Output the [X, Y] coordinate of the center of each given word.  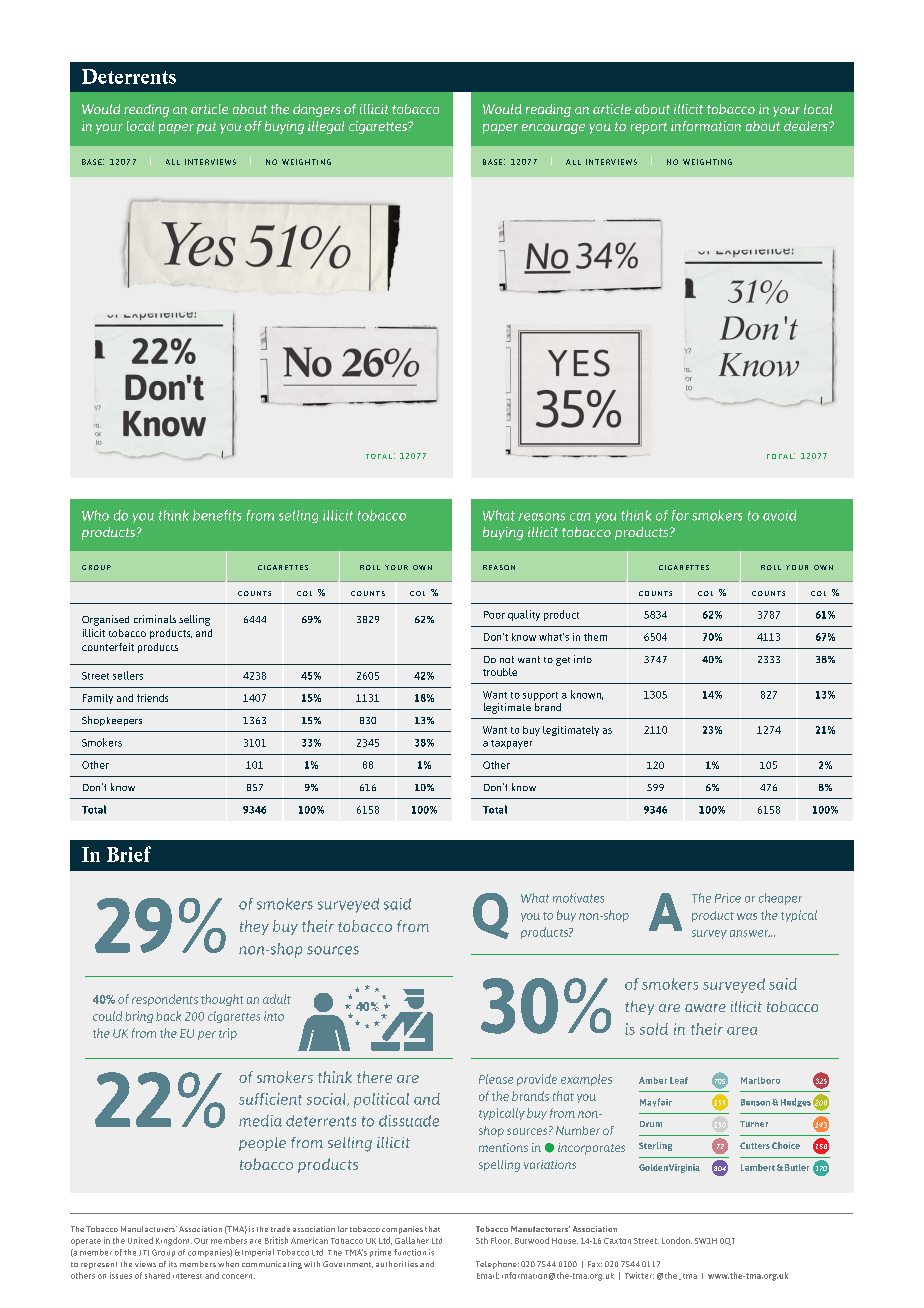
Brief [129, 854]
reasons [542, 517]
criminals [155, 619]
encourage [553, 129]
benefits [217, 515]
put [206, 128]
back [168, 1016]
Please [496, 1079]
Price [728, 898]
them [595, 637]
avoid [779, 515]
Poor [494, 615]
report [649, 128]
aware [705, 1008]
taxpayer [511, 744]
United [140, 1240]
